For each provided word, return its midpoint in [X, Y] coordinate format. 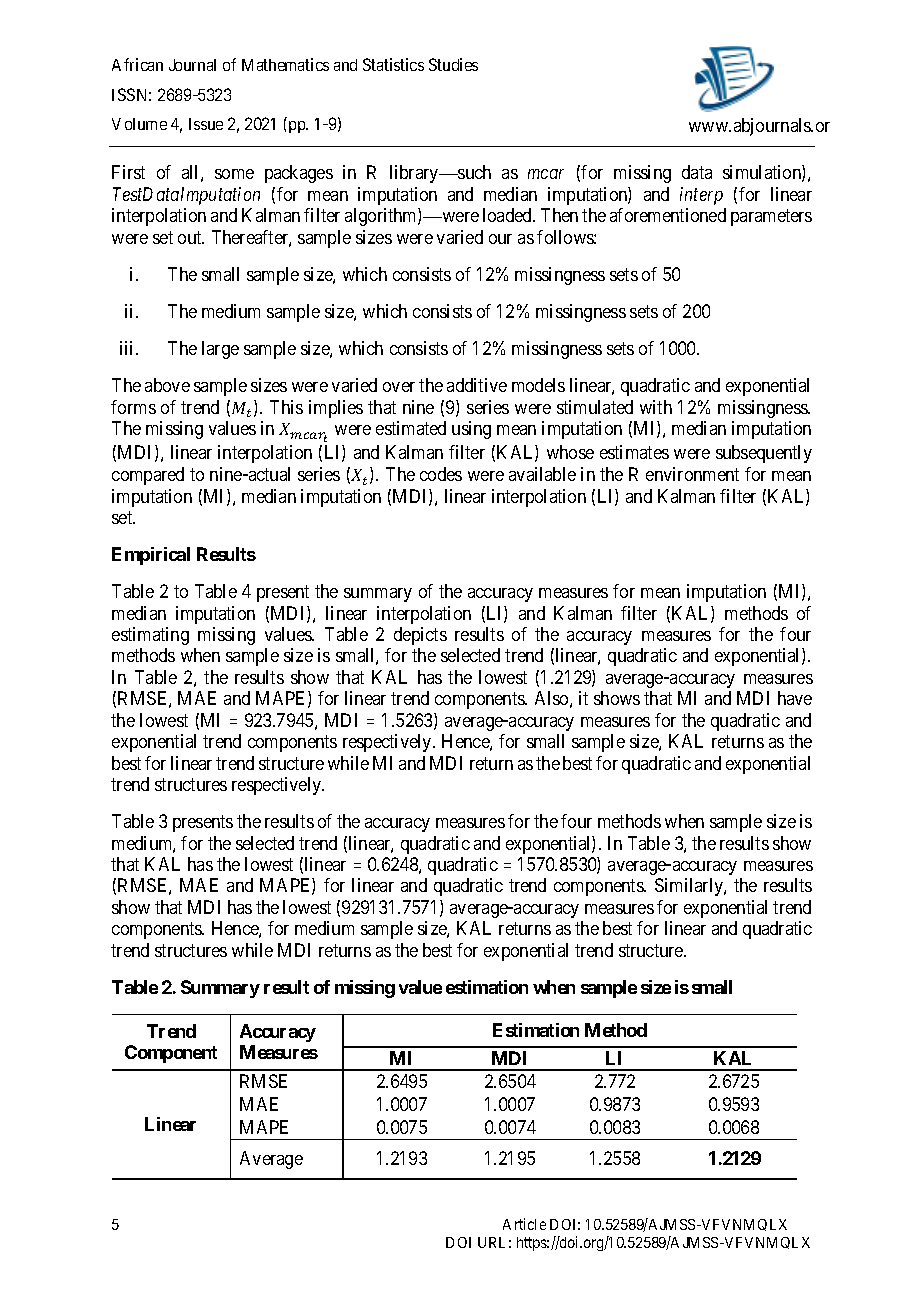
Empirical [151, 556]
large [220, 350]
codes [441, 474]
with [656, 407]
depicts [420, 636]
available [542, 474]
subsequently [764, 454]
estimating [150, 636]
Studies [453, 64]
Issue [206, 124]
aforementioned [668, 215]
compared [148, 476]
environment [692, 474]
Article [524, 1224]
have [795, 698]
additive [477, 385]
